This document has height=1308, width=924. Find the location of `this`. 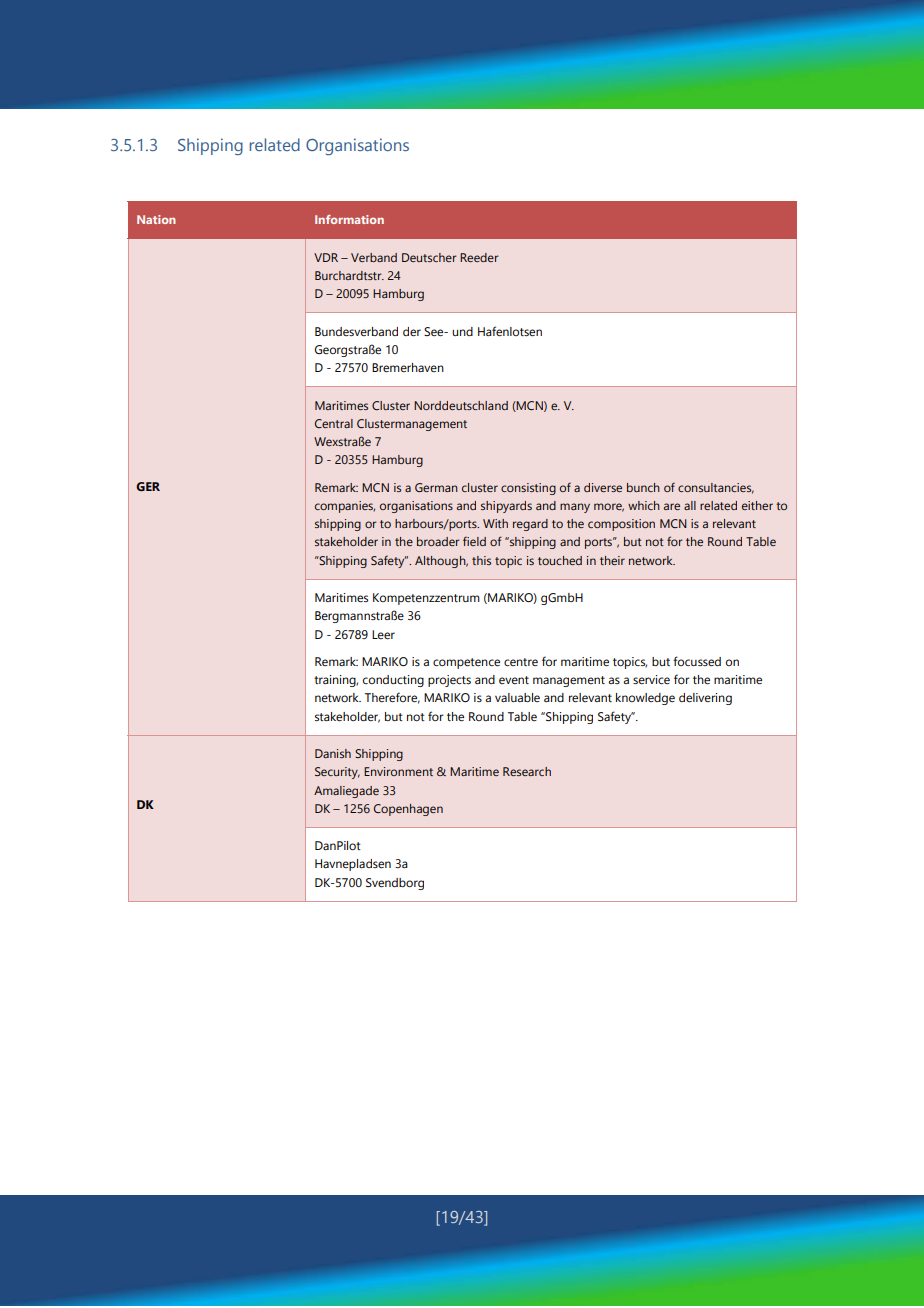

this is located at coordinates (481, 560).
